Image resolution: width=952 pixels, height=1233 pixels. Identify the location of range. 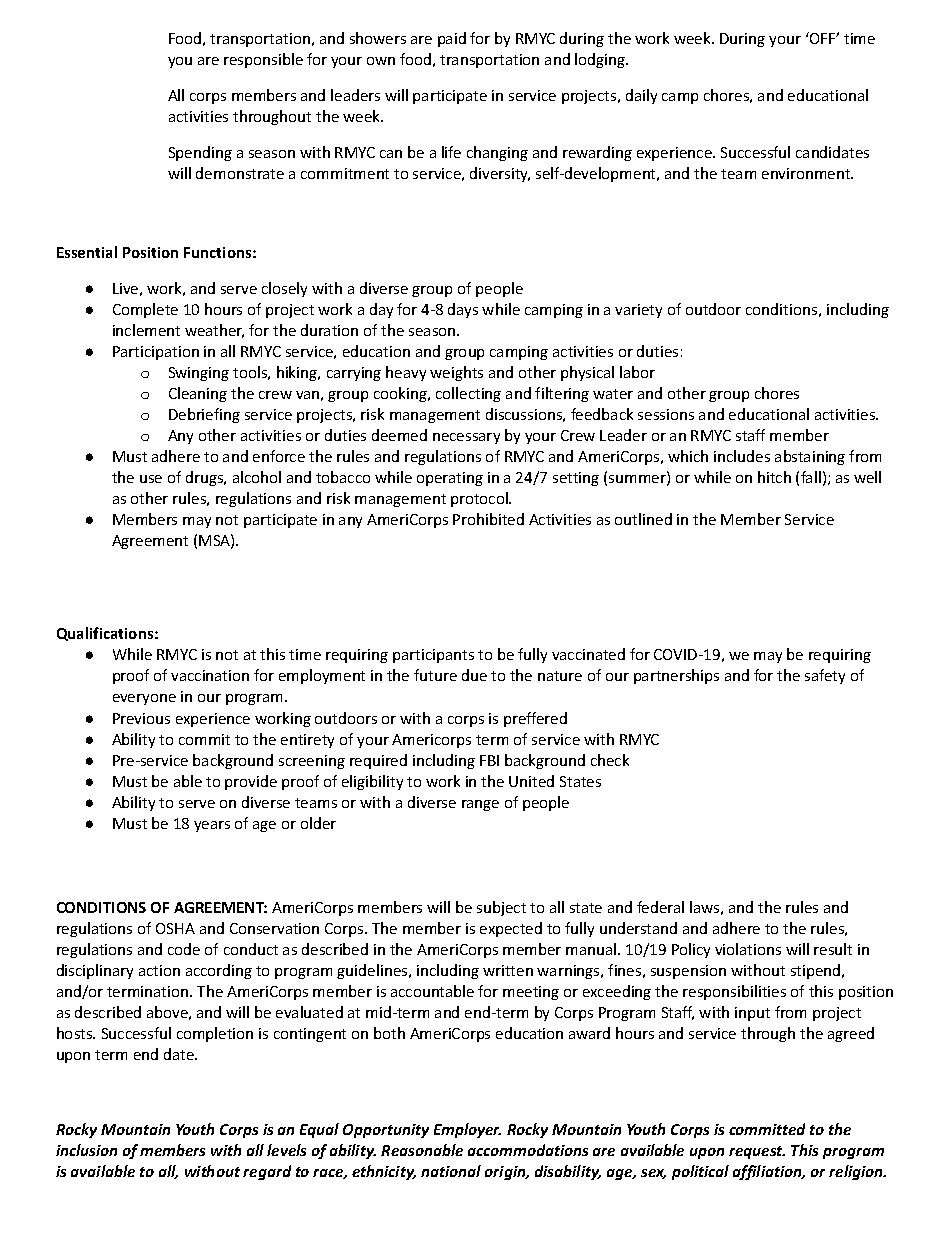
(480, 805).
